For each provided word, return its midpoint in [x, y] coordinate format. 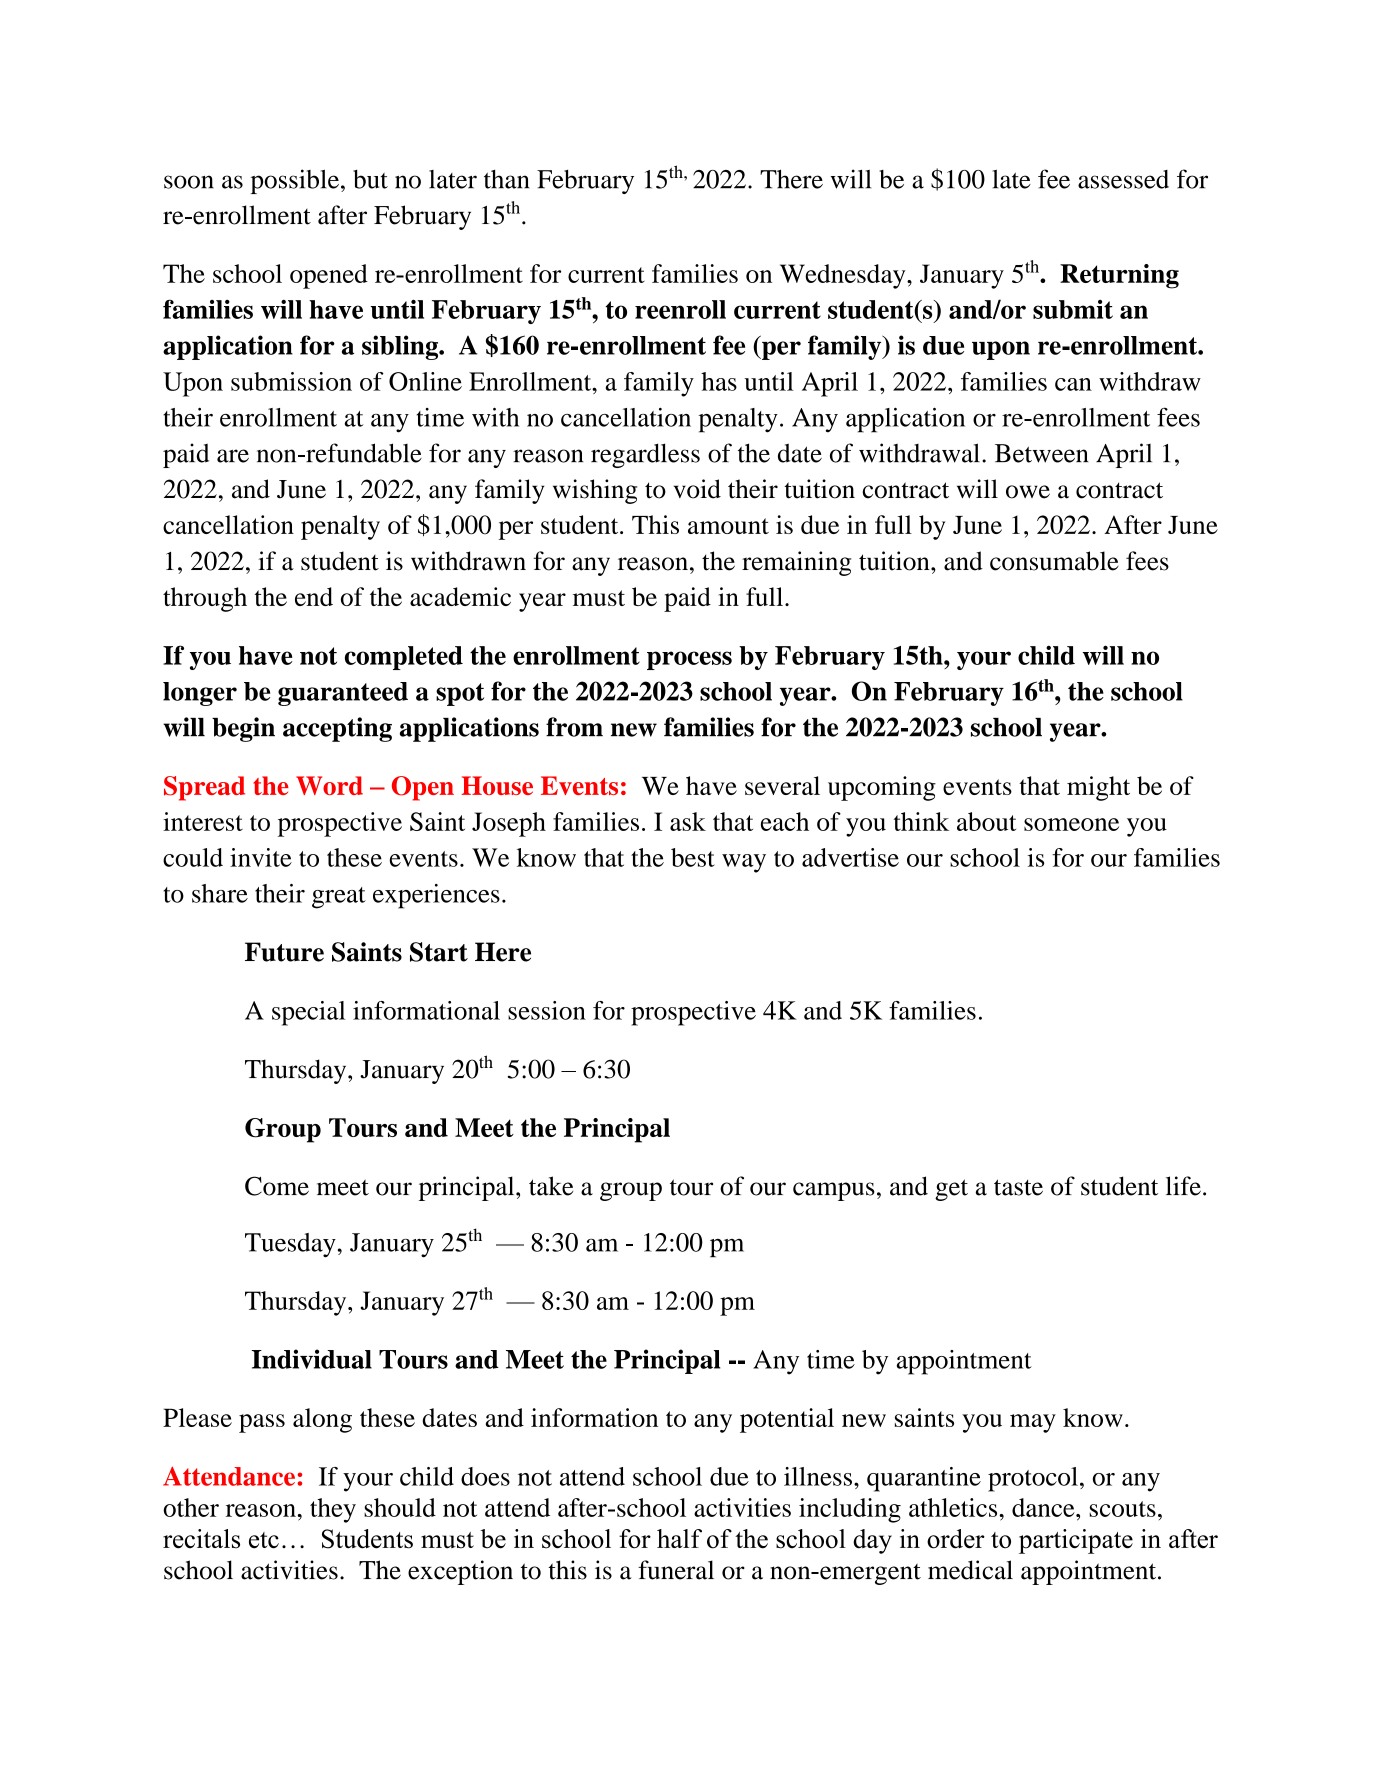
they [333, 1510]
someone [1071, 824]
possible [295, 181]
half [679, 1538]
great [339, 898]
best [693, 857]
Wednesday [844, 276]
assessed [1123, 179]
